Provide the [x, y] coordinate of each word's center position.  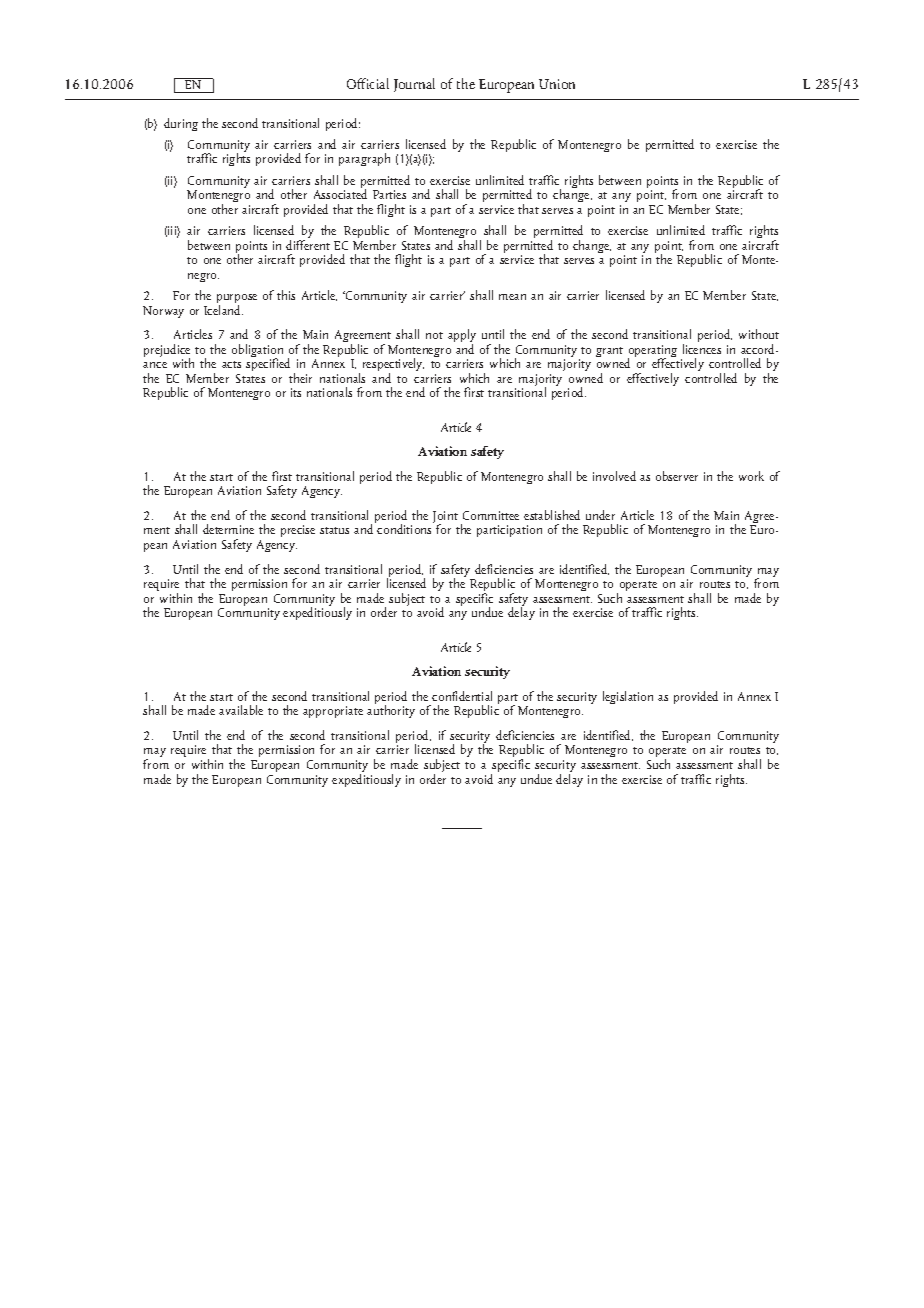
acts [231, 364]
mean [512, 297]
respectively [393, 366]
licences [702, 349]
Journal [414, 85]
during [181, 124]
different [308, 245]
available [241, 710]
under [600, 515]
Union [557, 84]
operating [652, 352]
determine [228, 529]
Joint [445, 518]
